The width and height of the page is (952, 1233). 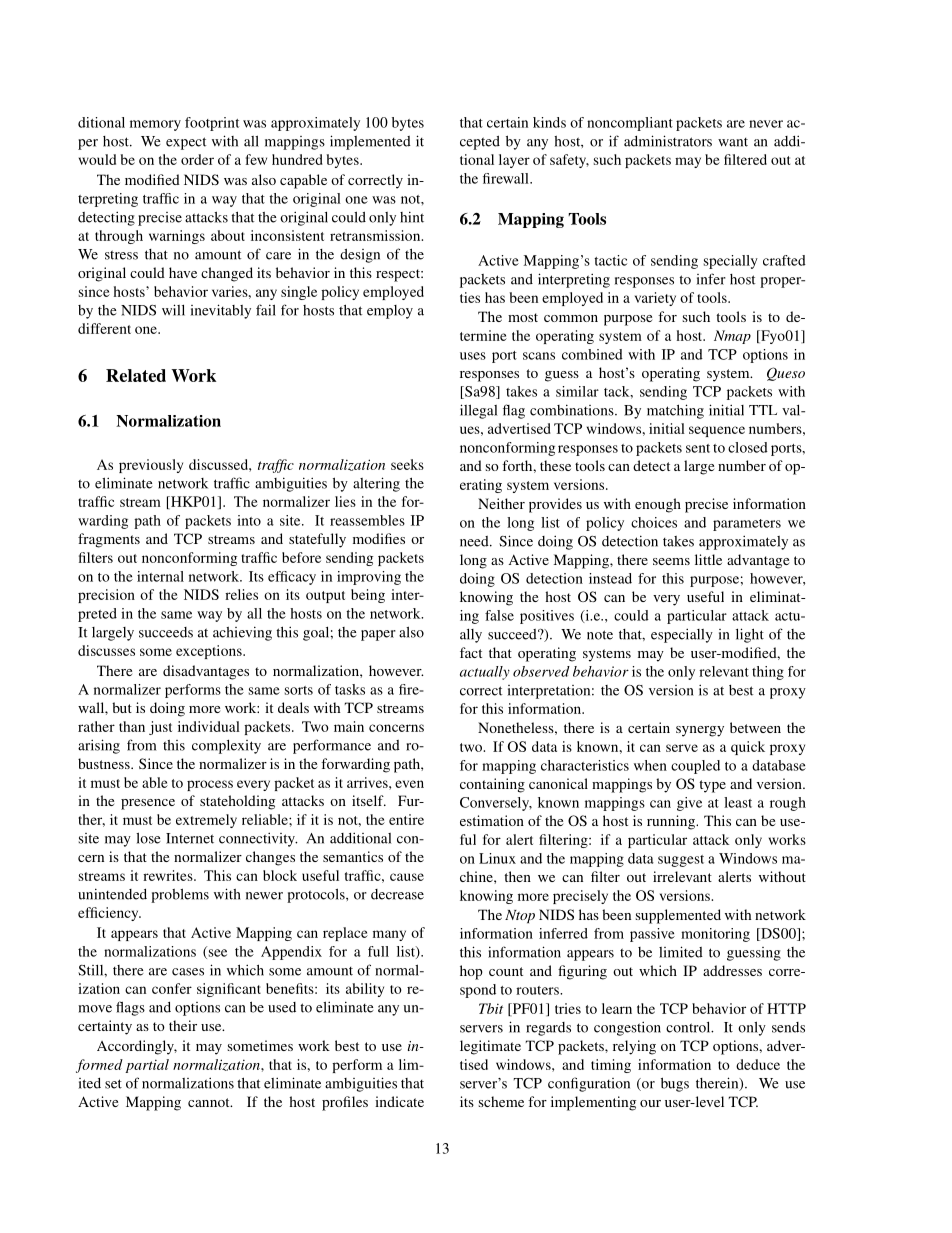 I want to click on exceptions, so click(x=210, y=652).
